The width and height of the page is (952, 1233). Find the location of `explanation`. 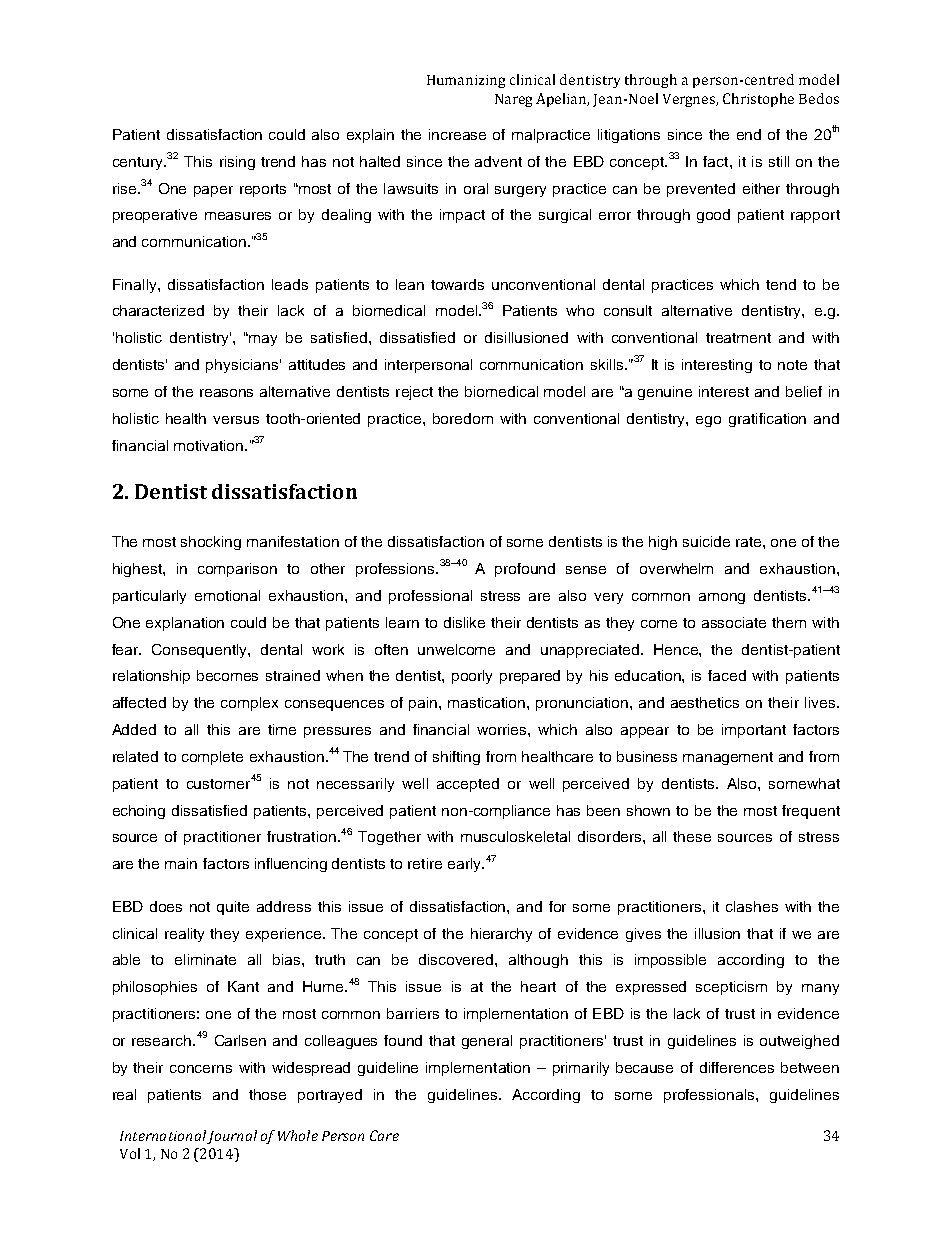

explanation is located at coordinates (185, 624).
